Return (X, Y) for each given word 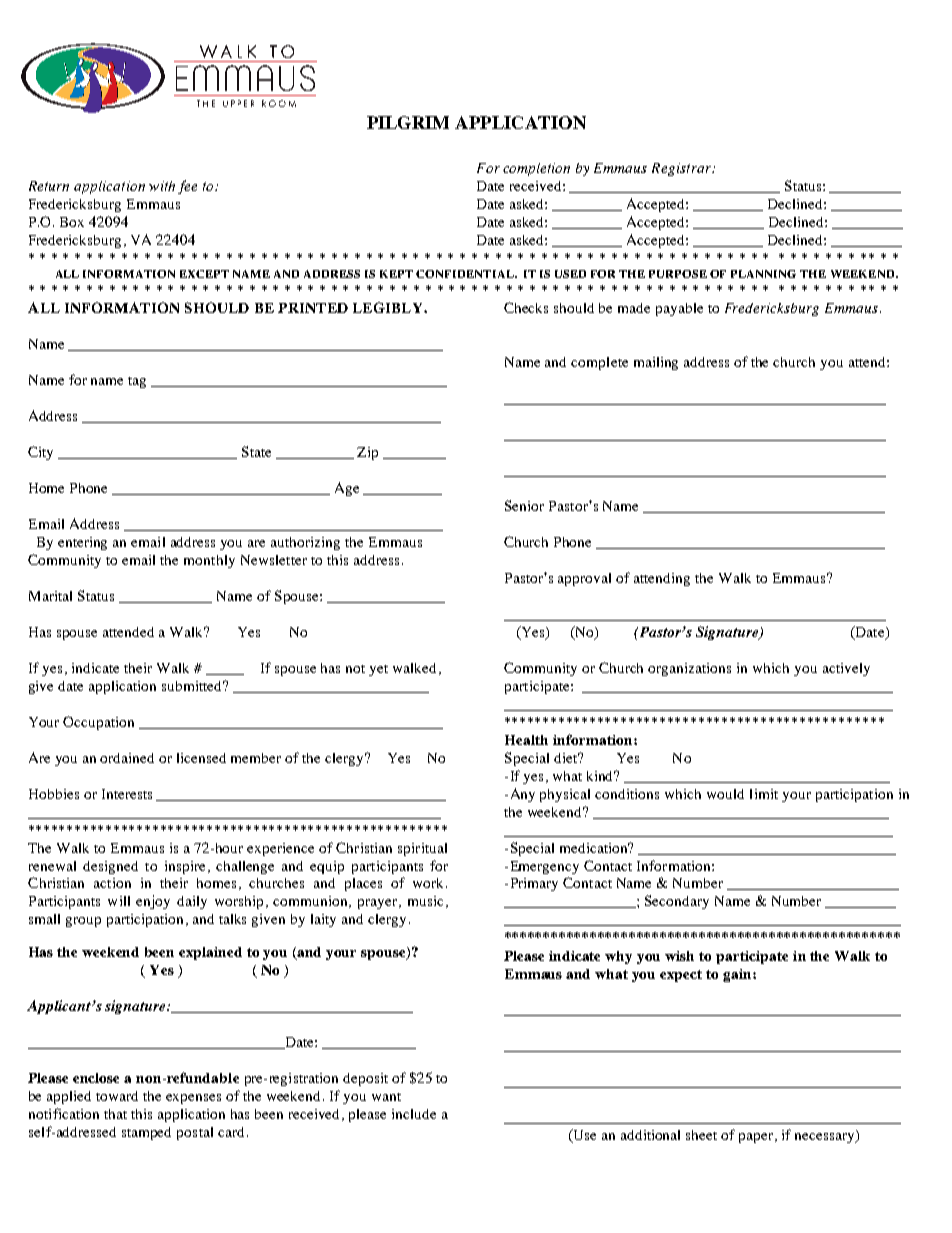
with (162, 186)
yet (378, 670)
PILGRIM (408, 122)
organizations (689, 669)
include (414, 1114)
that (115, 1114)
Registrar (682, 169)
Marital (50, 596)
